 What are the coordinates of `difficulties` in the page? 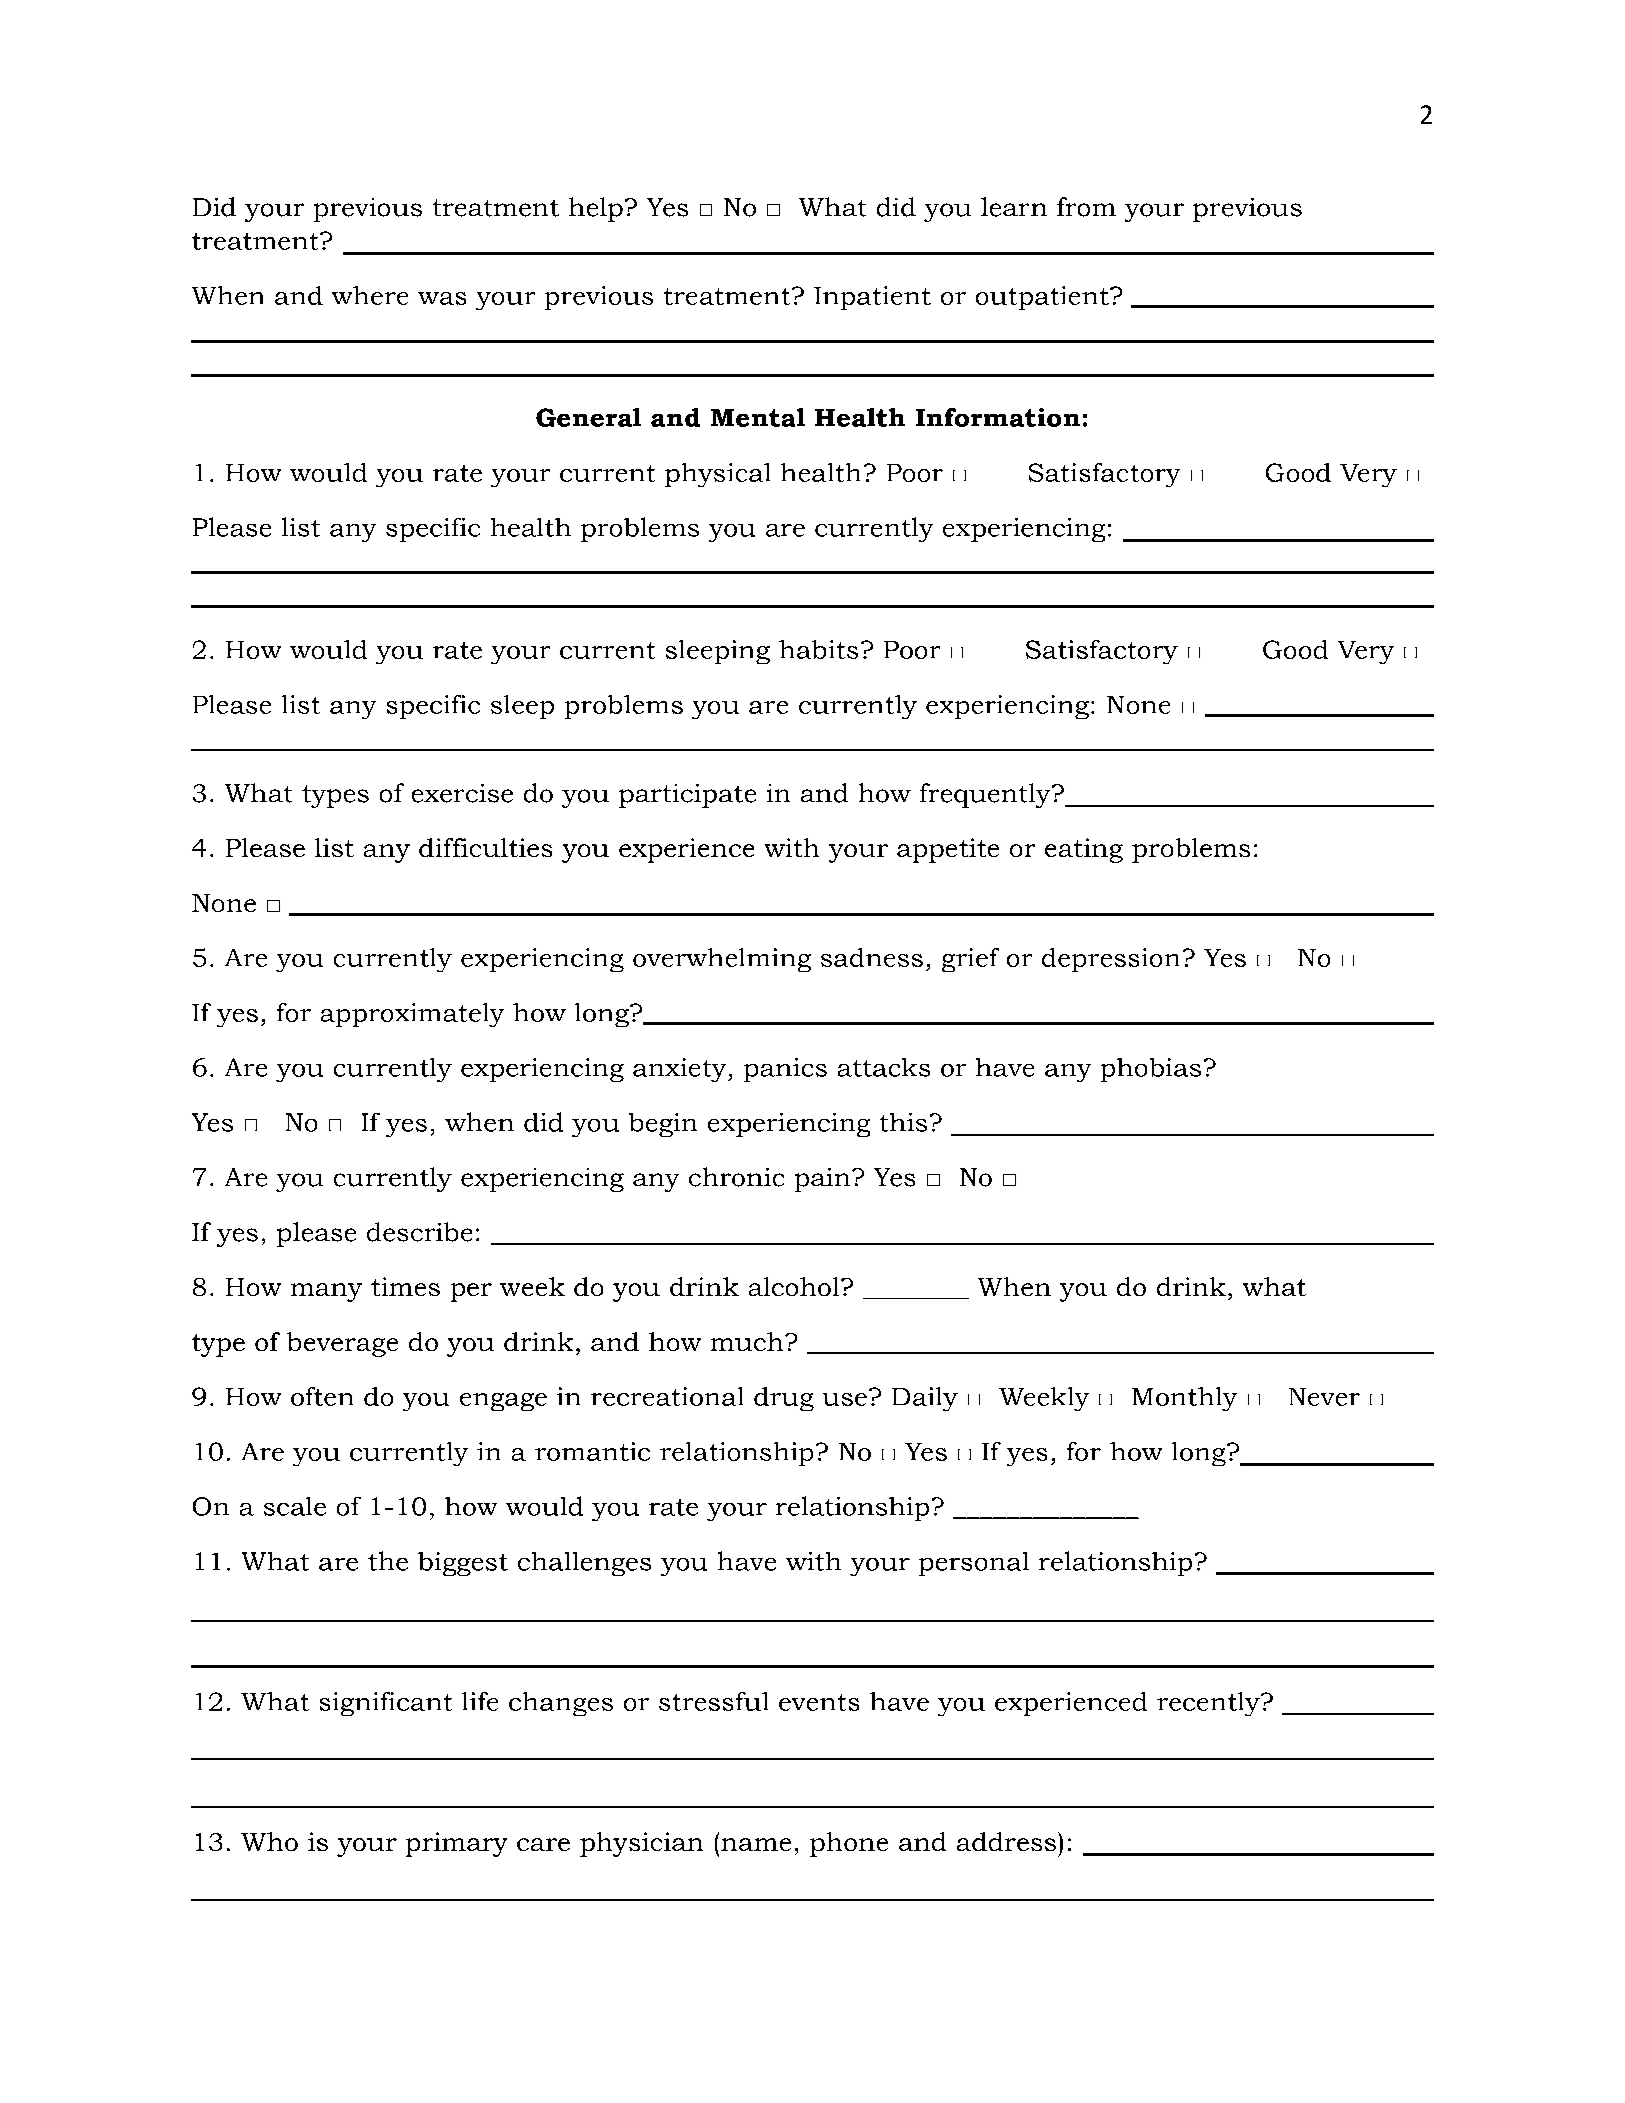 It's located at (485, 847).
